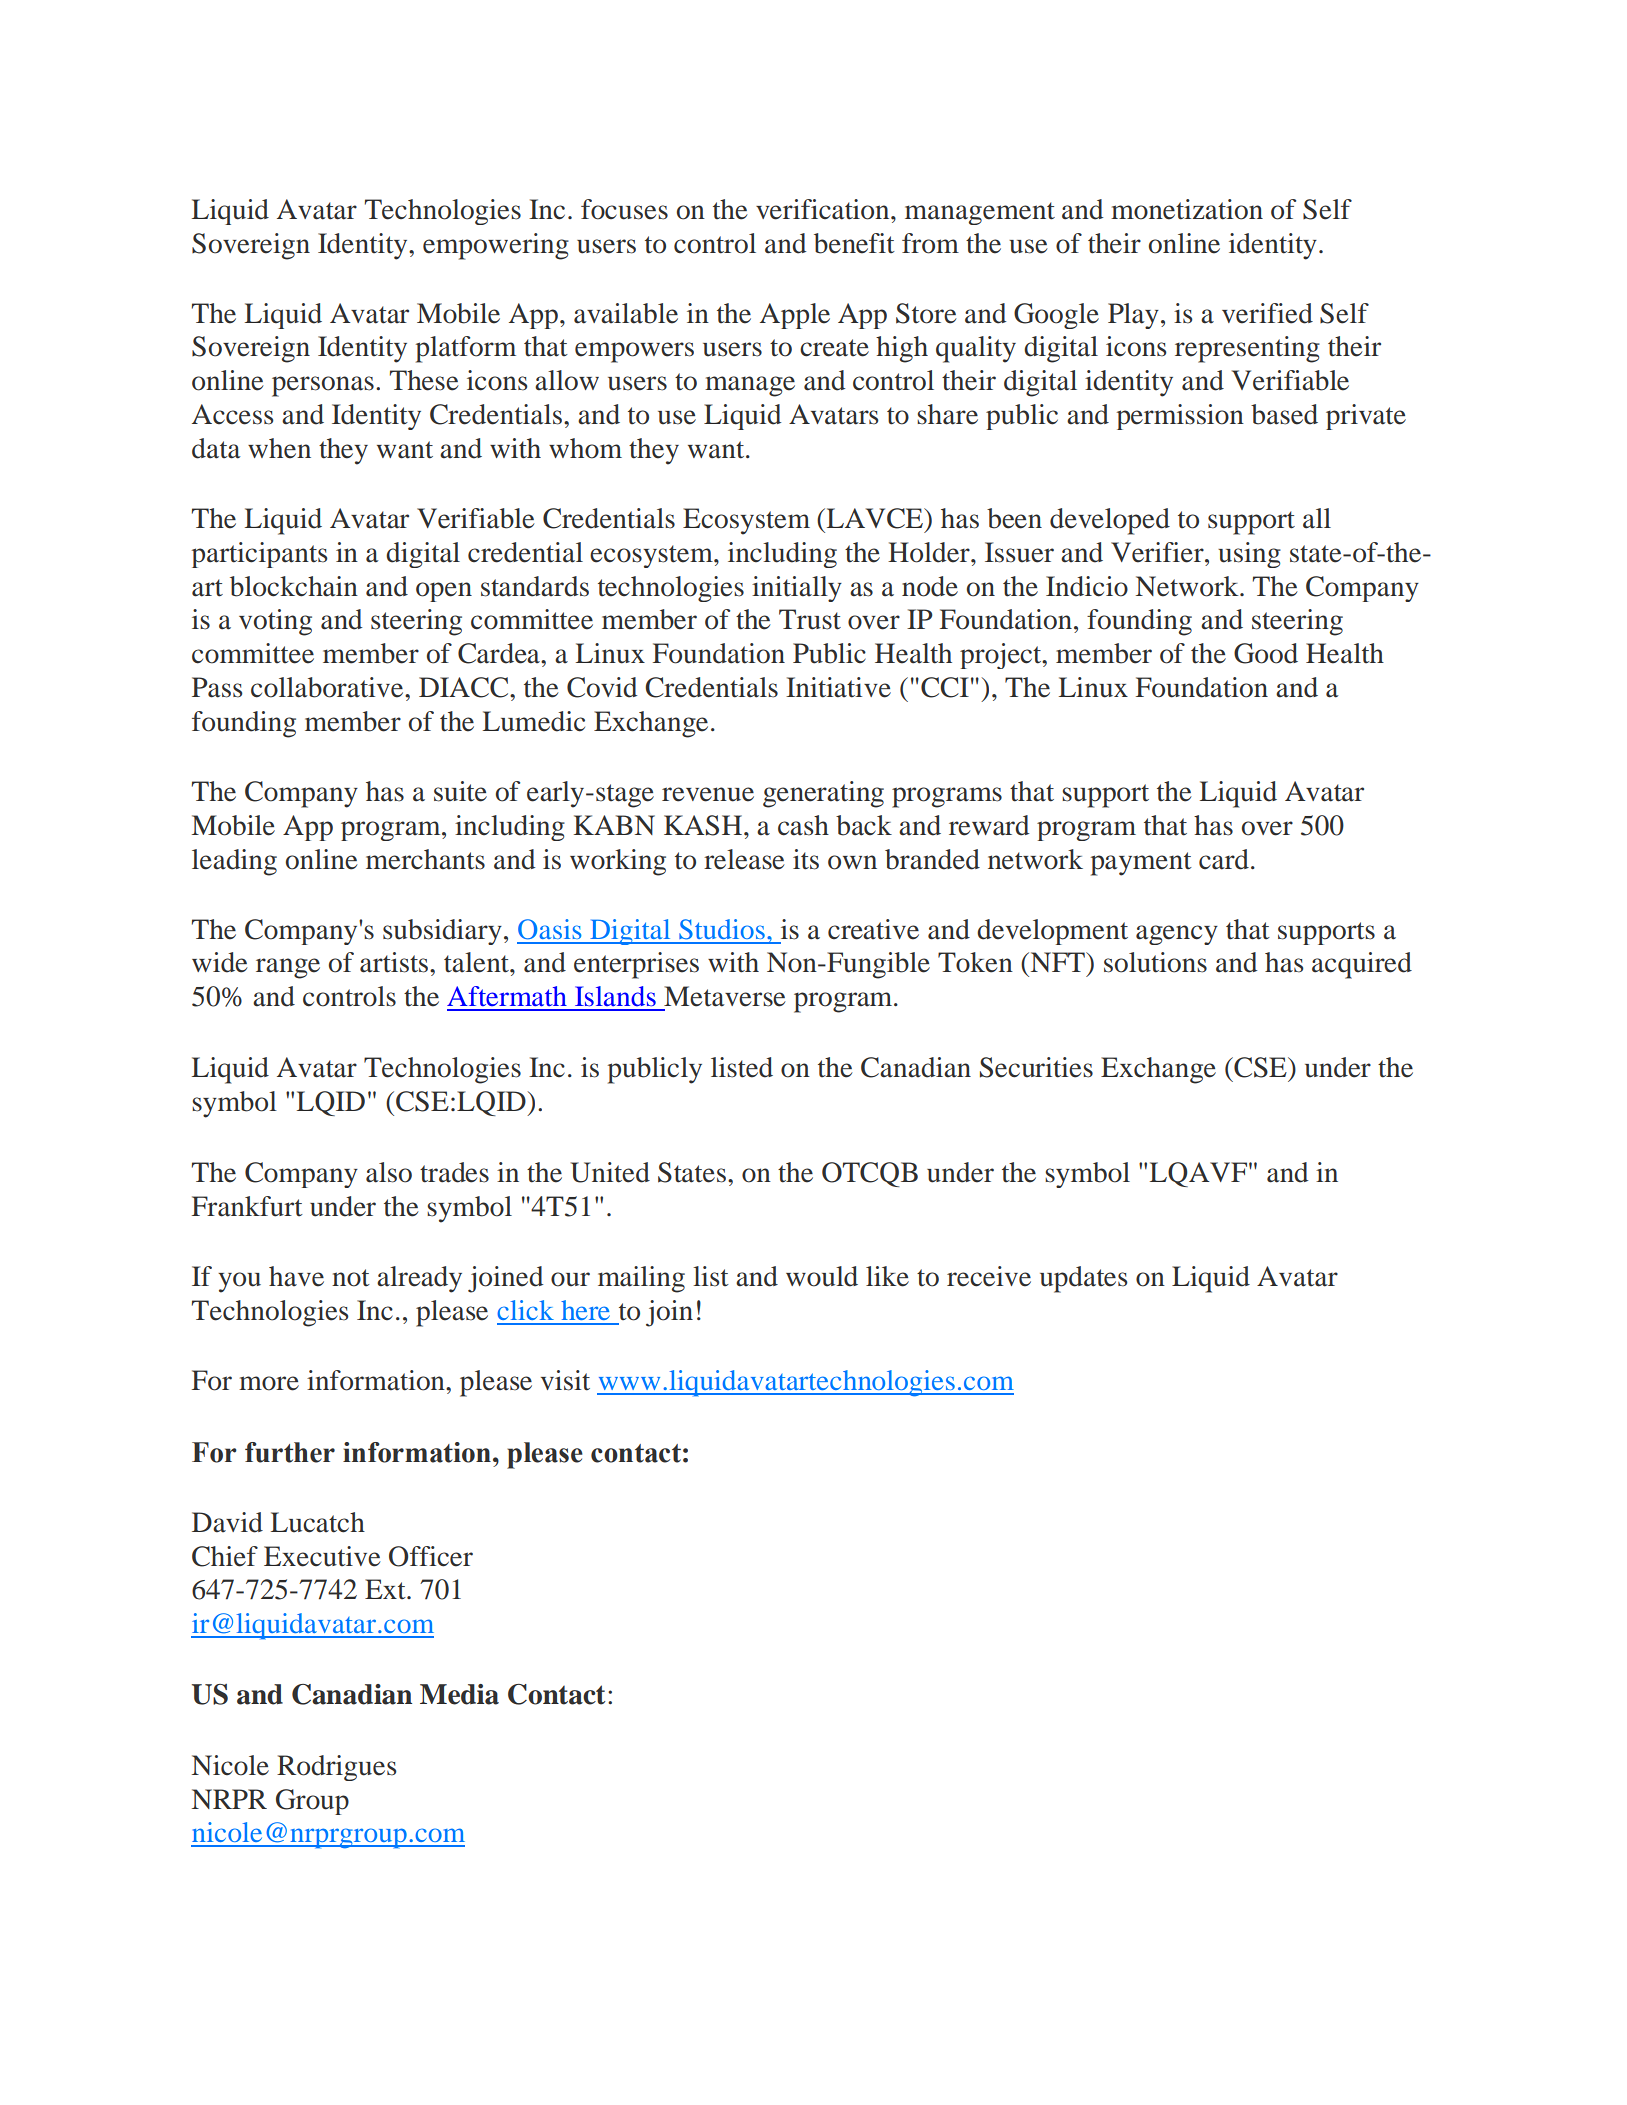 This screenshot has width=1627, height=2105. Describe the element at coordinates (1084, 1279) in the screenshot. I see `updates` at that location.
